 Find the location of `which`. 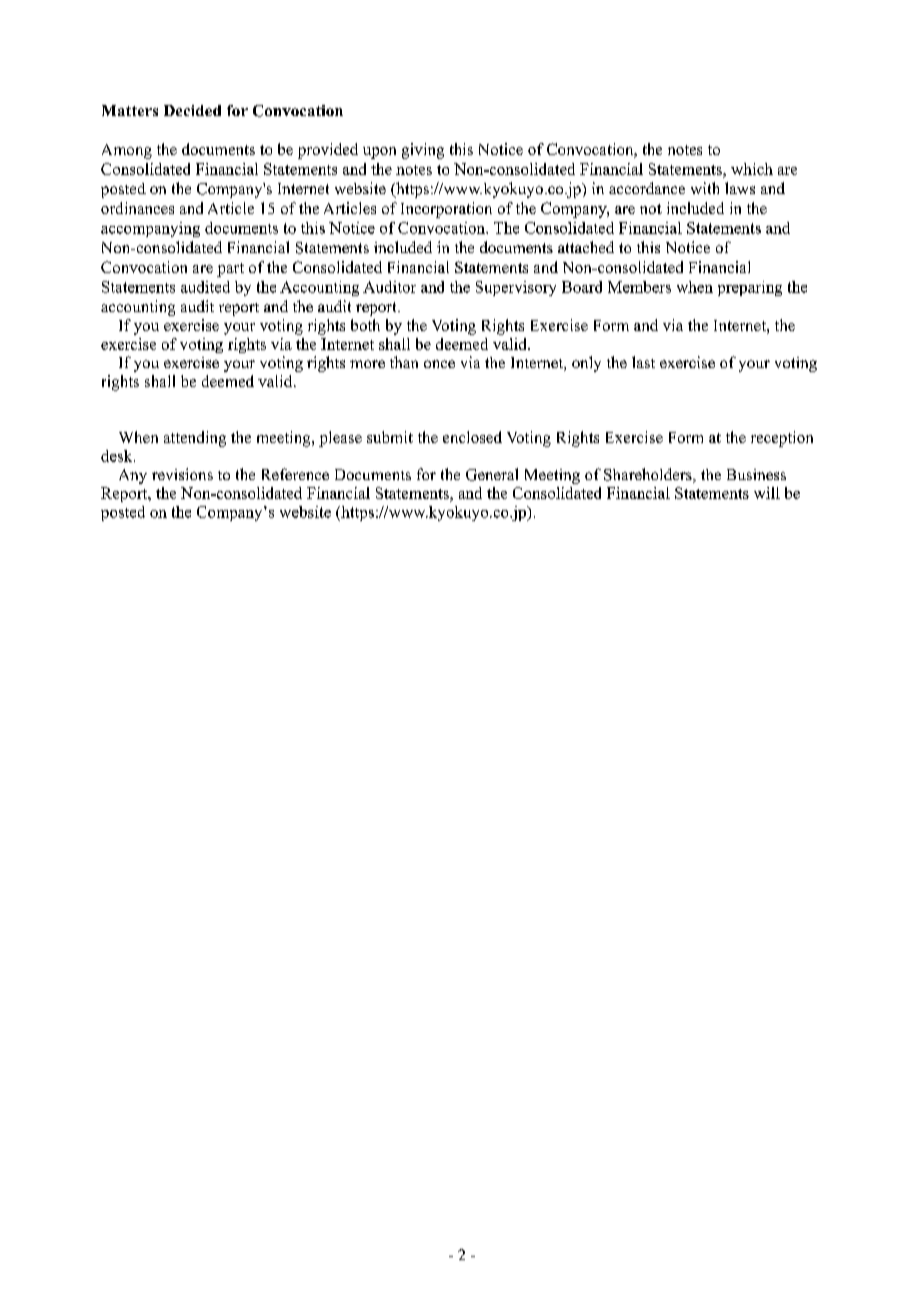

which is located at coordinates (752, 169).
